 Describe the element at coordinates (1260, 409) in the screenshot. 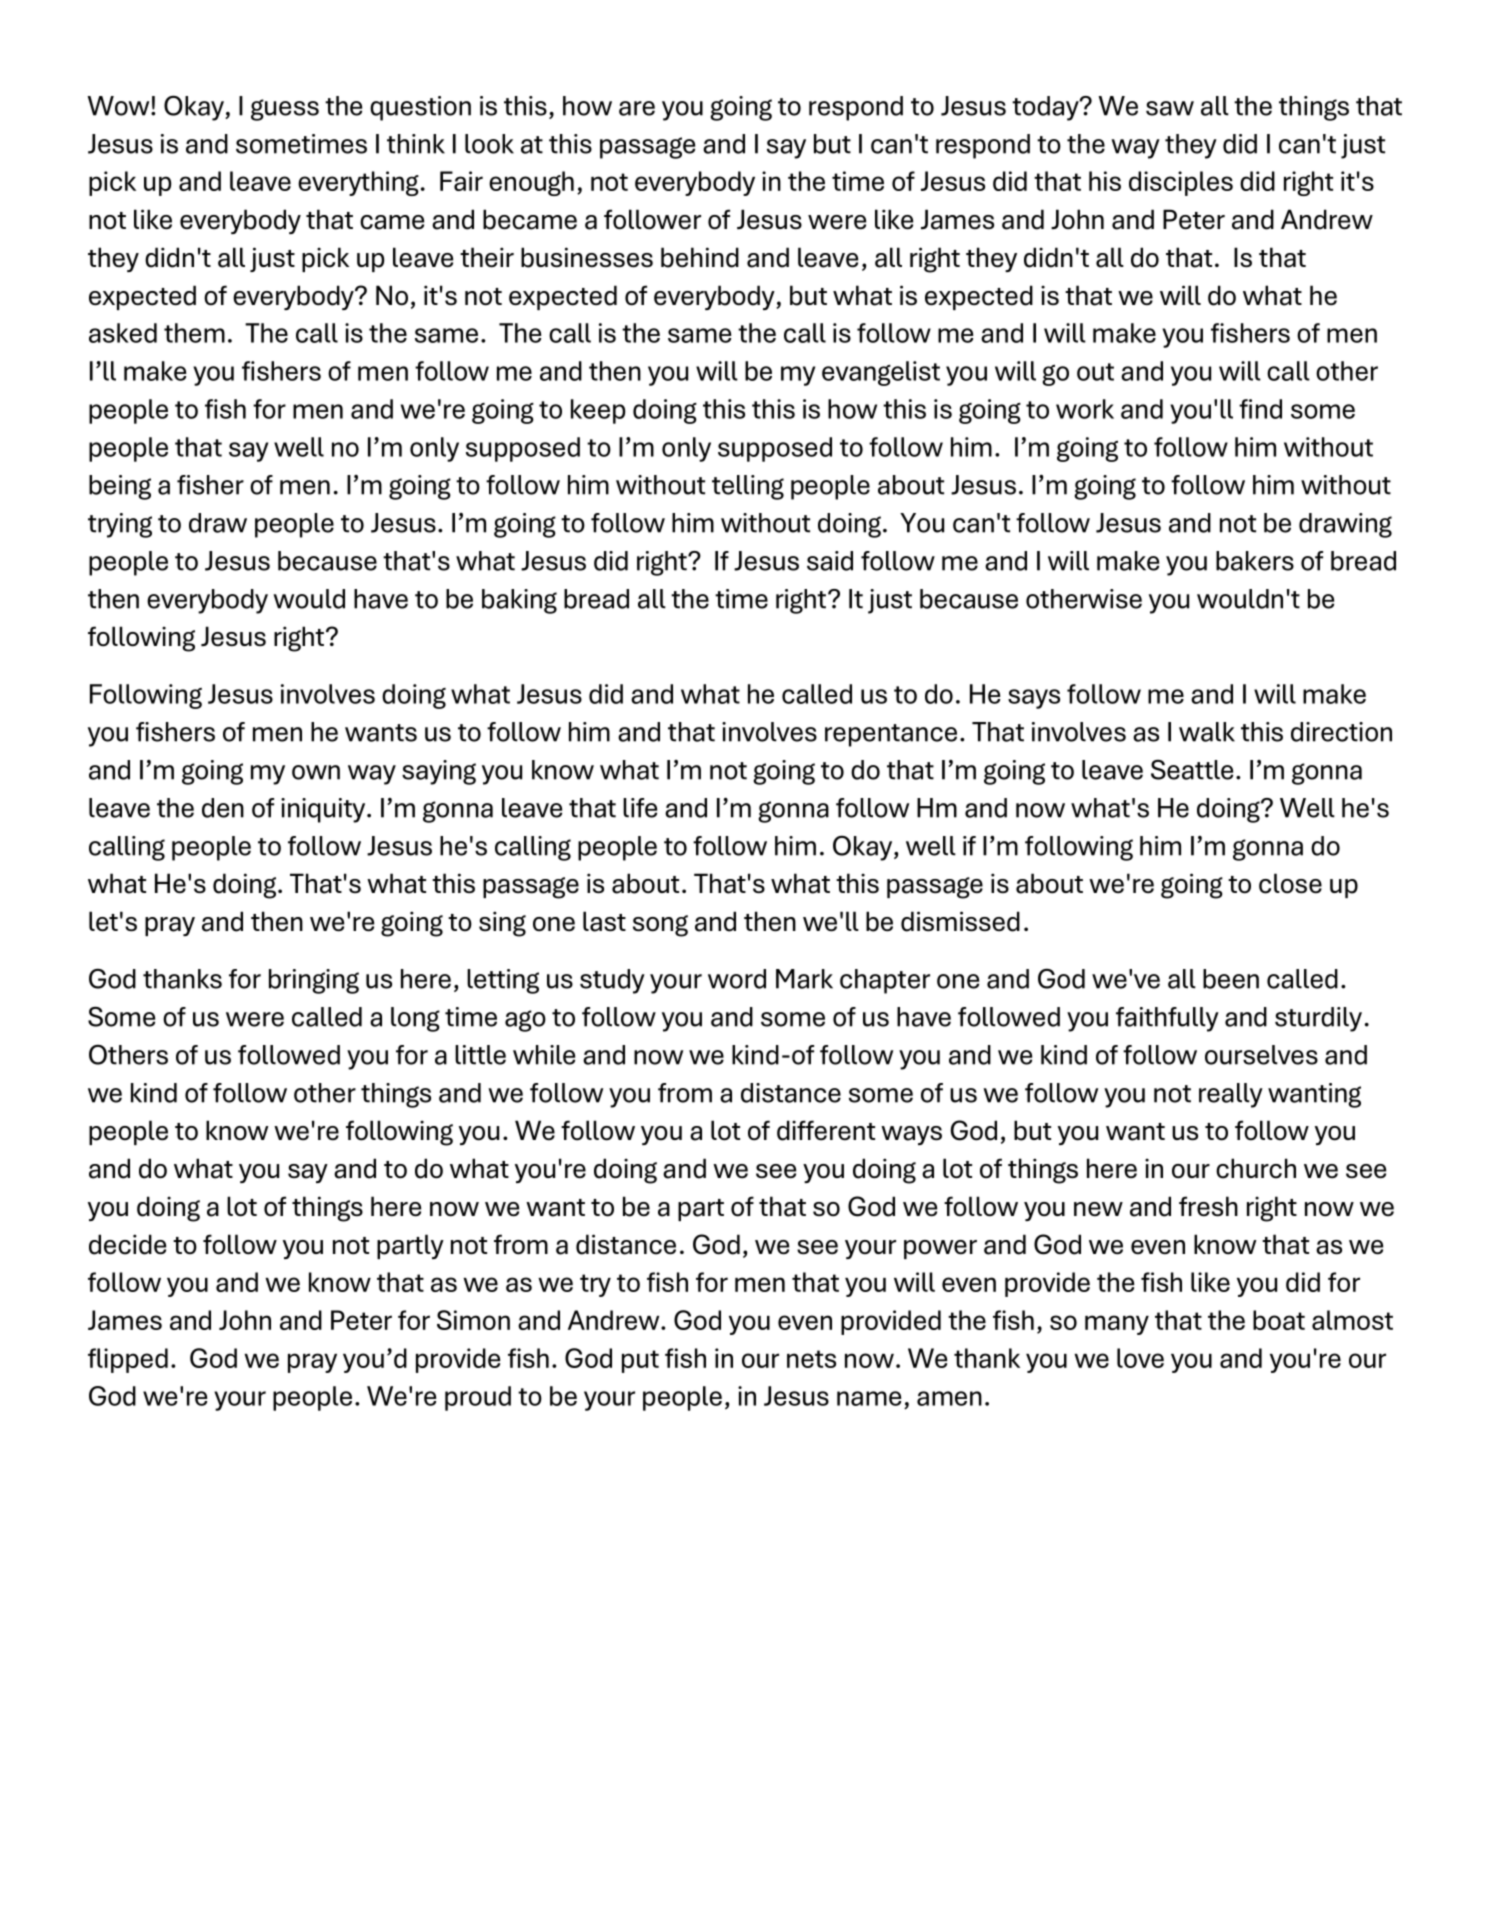

I see `find` at that location.
